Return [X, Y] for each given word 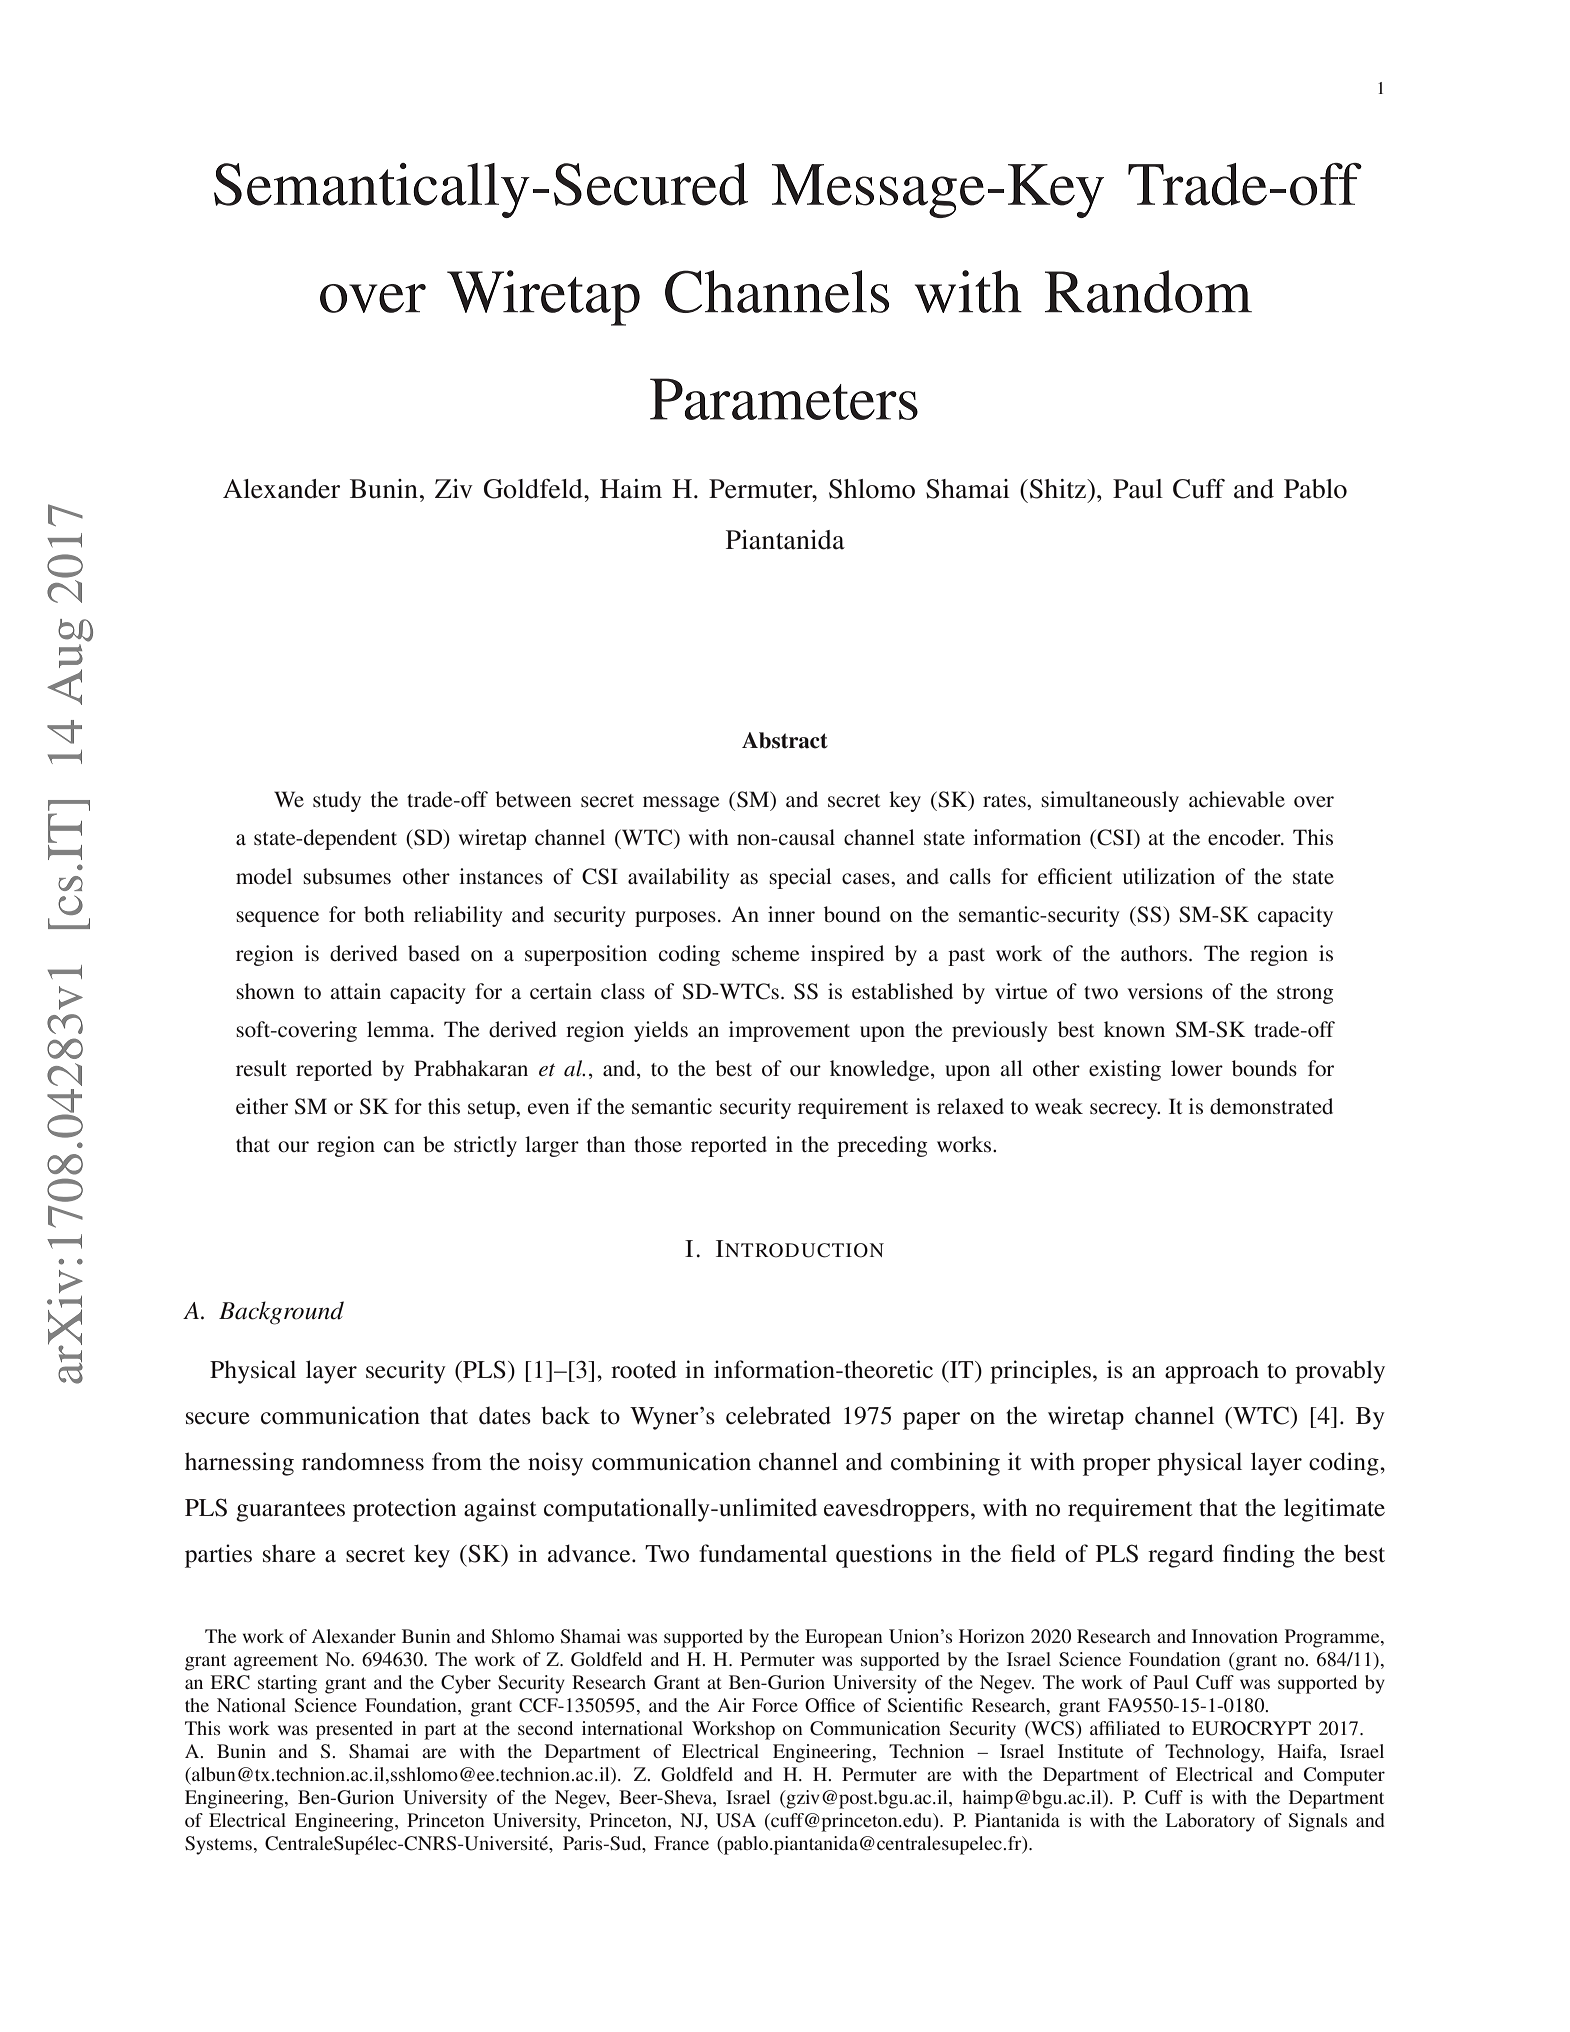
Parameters [784, 399]
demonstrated [1271, 1106]
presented [354, 1730]
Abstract [785, 740]
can [399, 1146]
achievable [1237, 799]
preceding [882, 1146]
